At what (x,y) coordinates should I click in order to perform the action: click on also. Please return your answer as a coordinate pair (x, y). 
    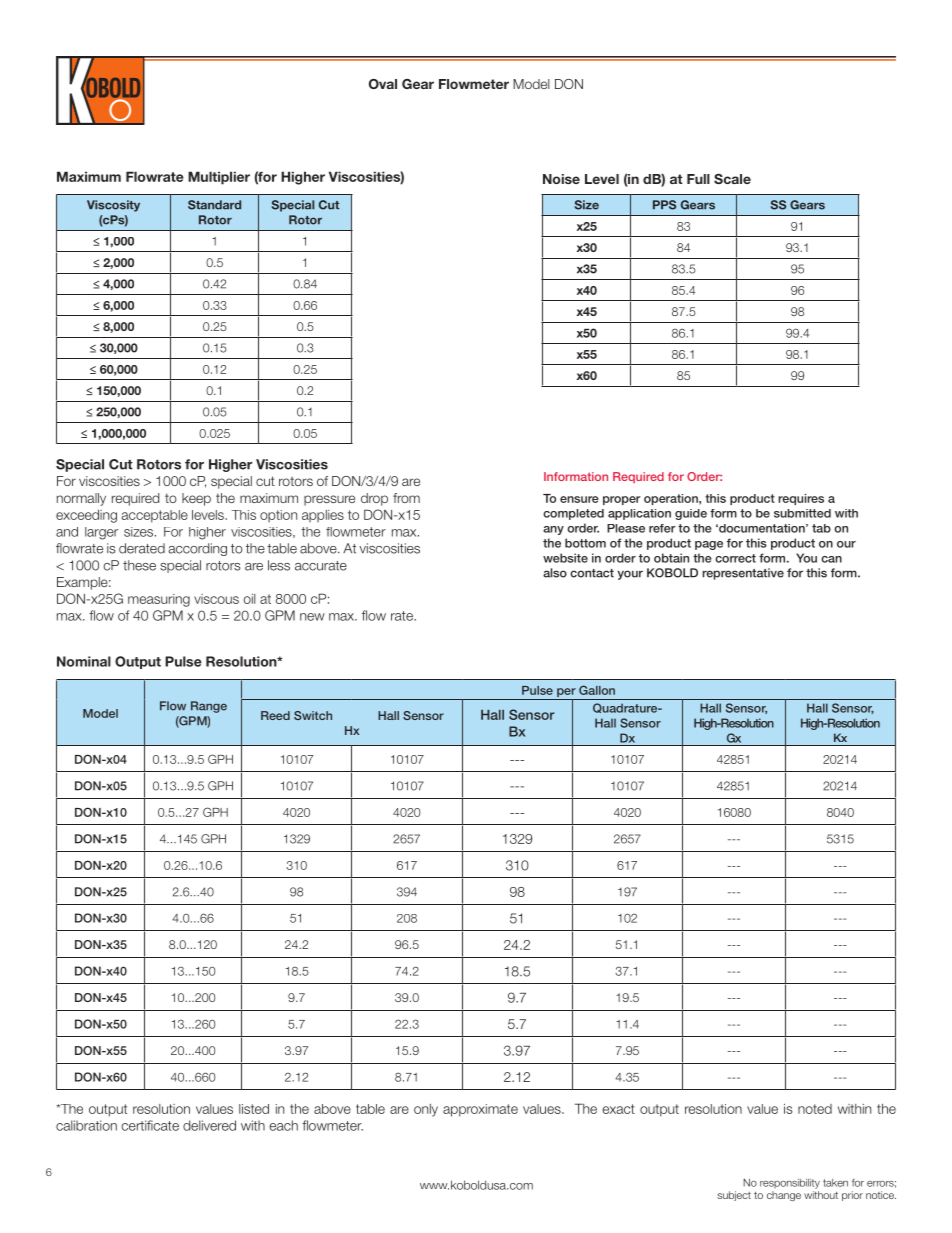
    Looking at the image, I should click on (555, 573).
